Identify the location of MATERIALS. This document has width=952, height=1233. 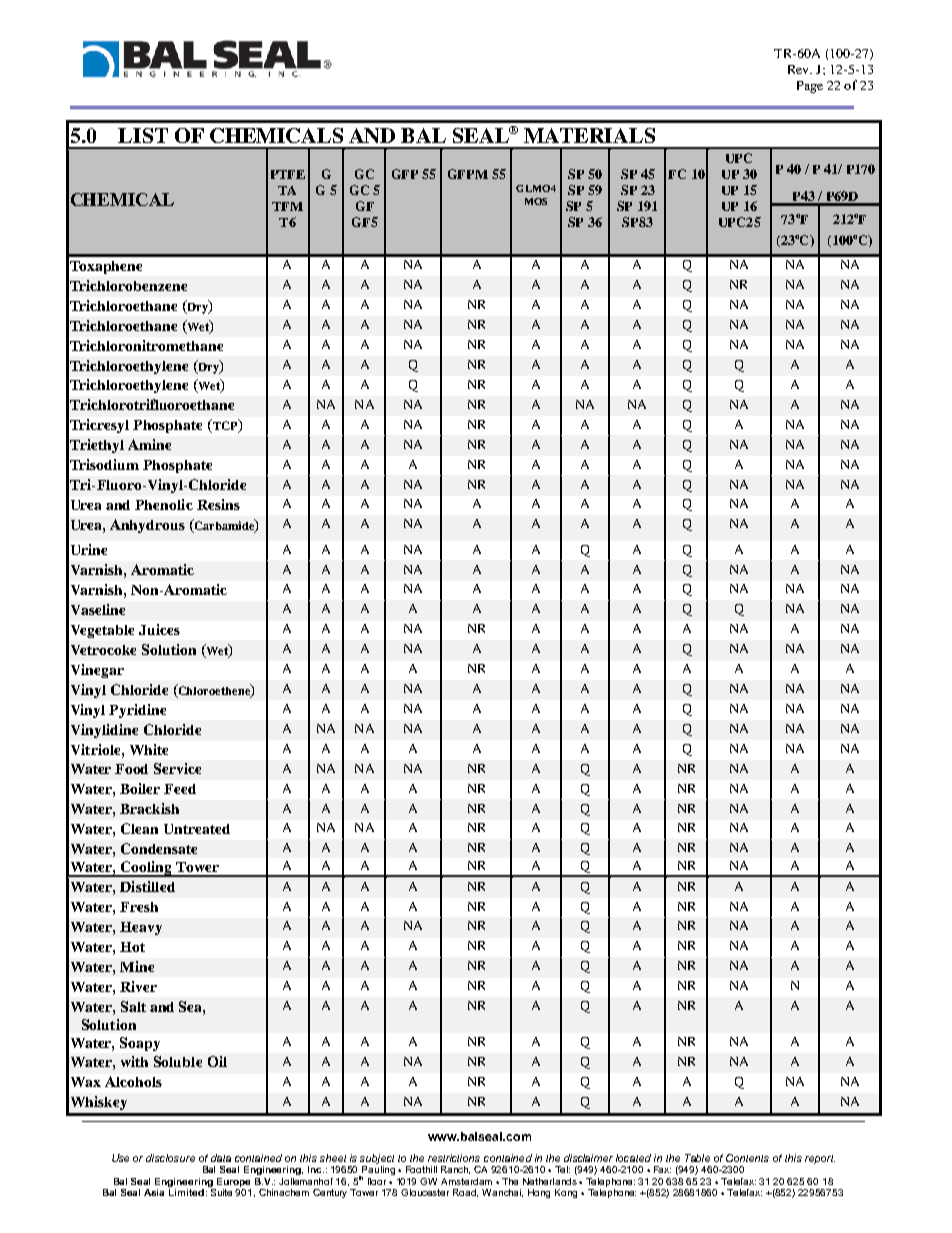
(589, 135).
